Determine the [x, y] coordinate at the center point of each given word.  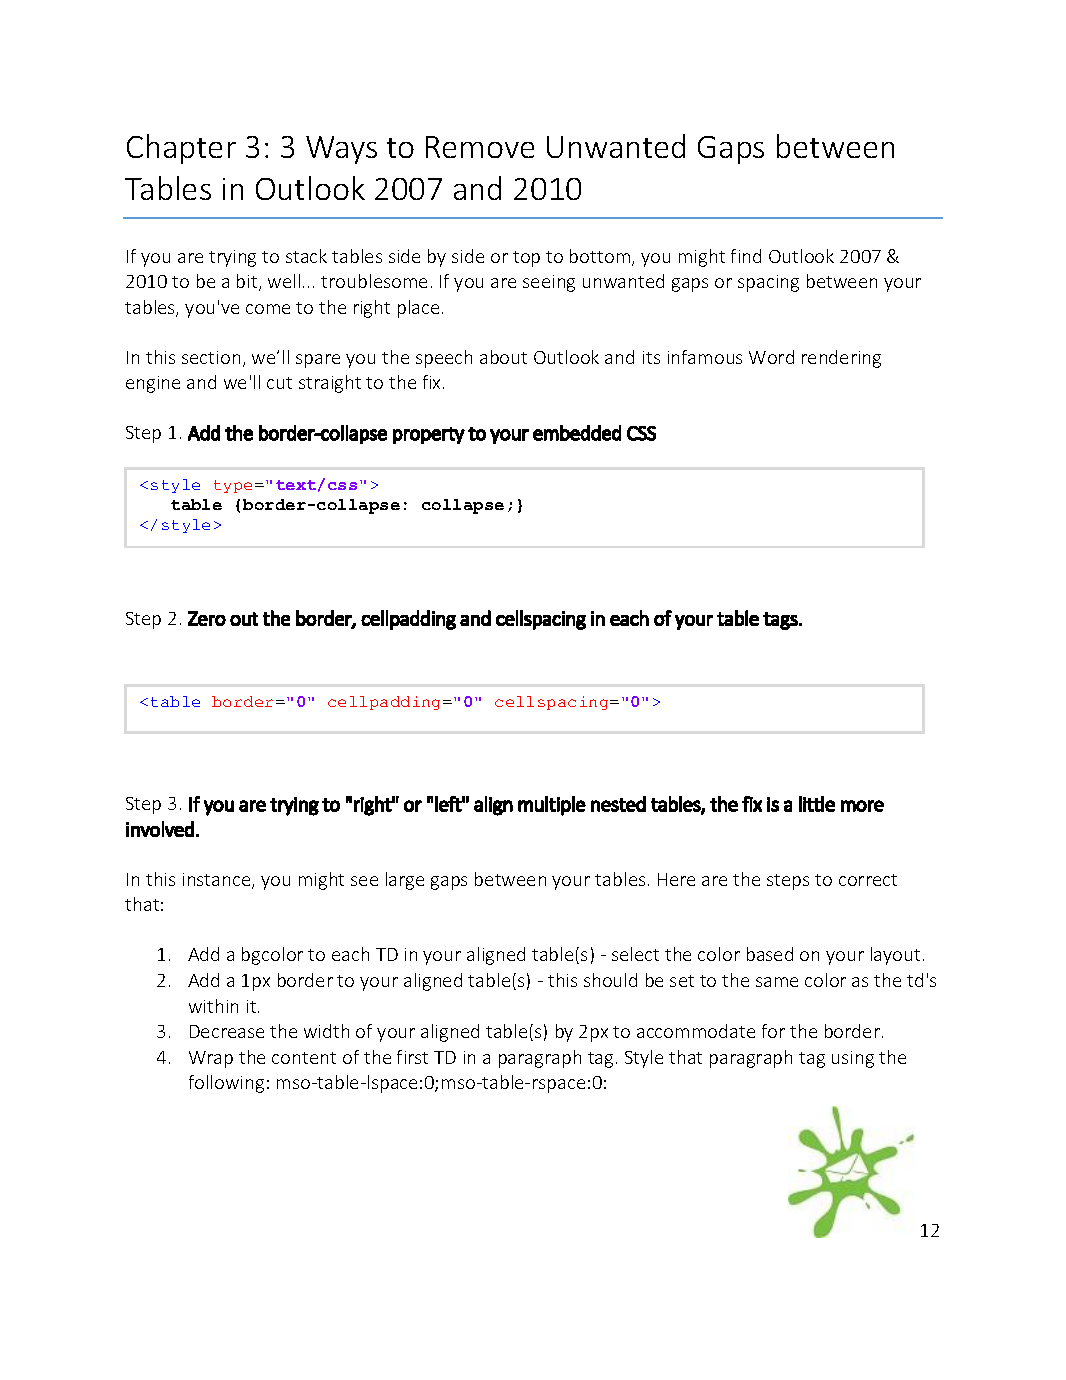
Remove [480, 147]
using [853, 1059]
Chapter [181, 149]
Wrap [211, 1059]
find [746, 256]
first [412, 1057]
